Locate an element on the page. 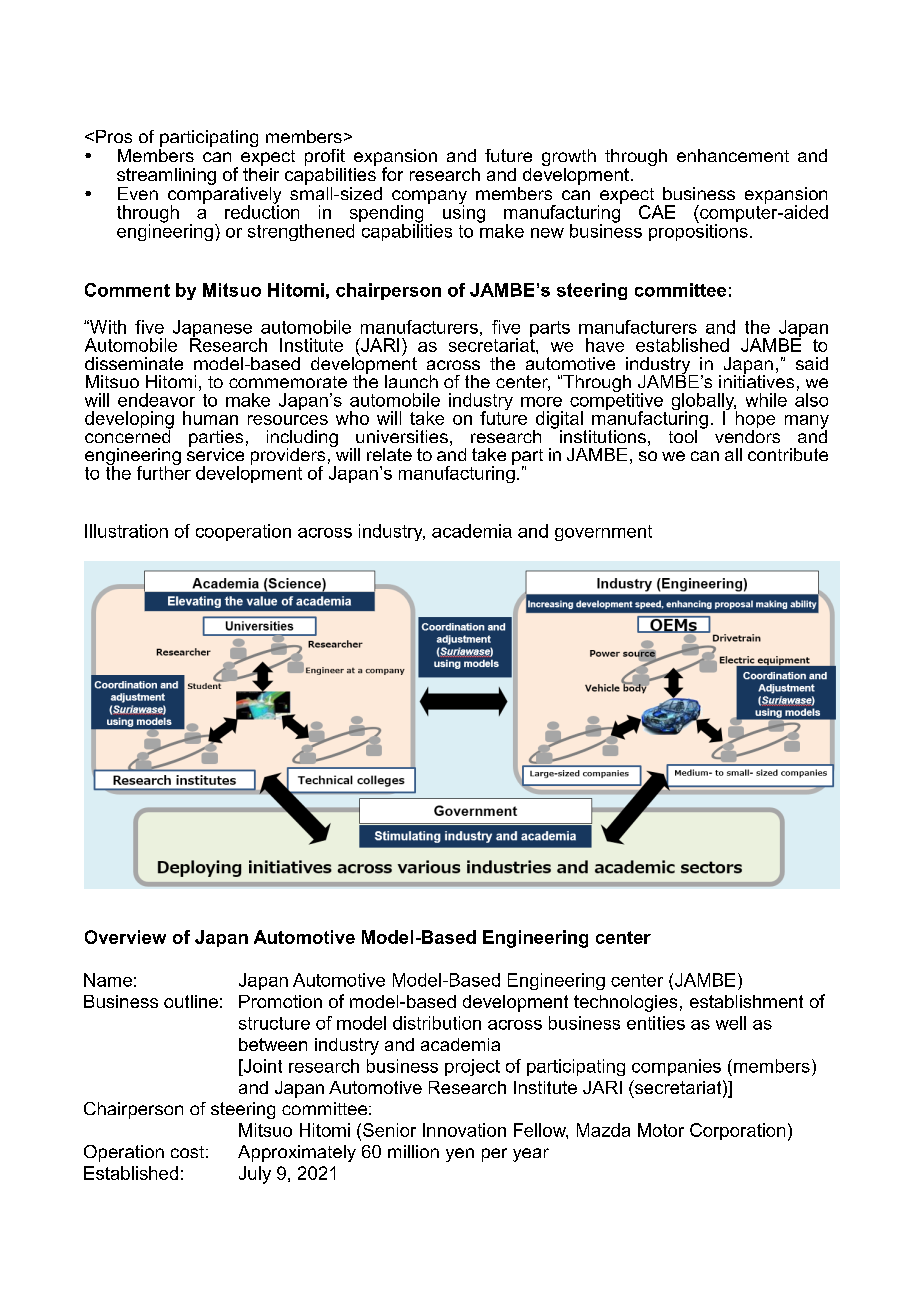 This page has width=924, height=1309. enhancement is located at coordinates (733, 155).
